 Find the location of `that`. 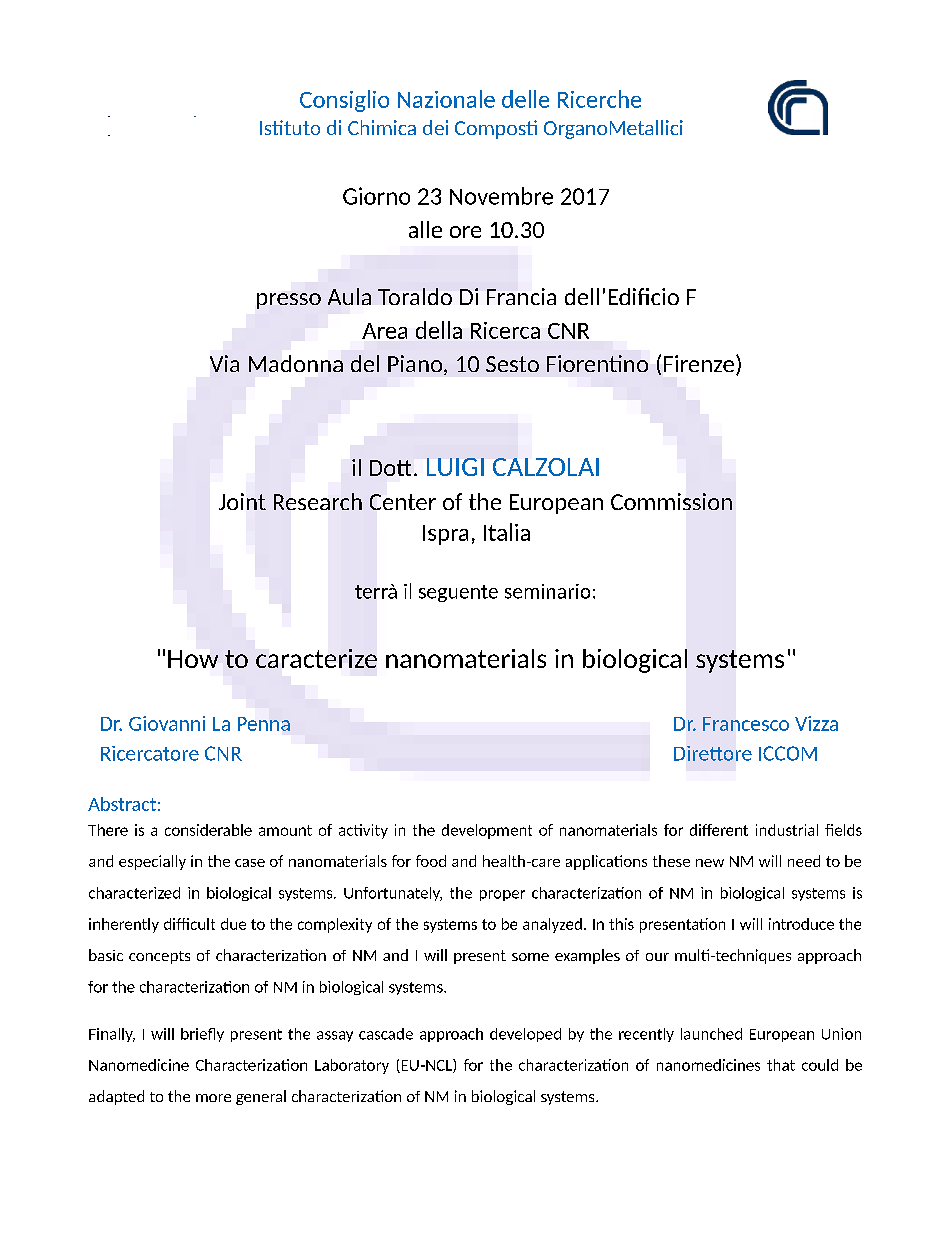

that is located at coordinates (781, 1065).
